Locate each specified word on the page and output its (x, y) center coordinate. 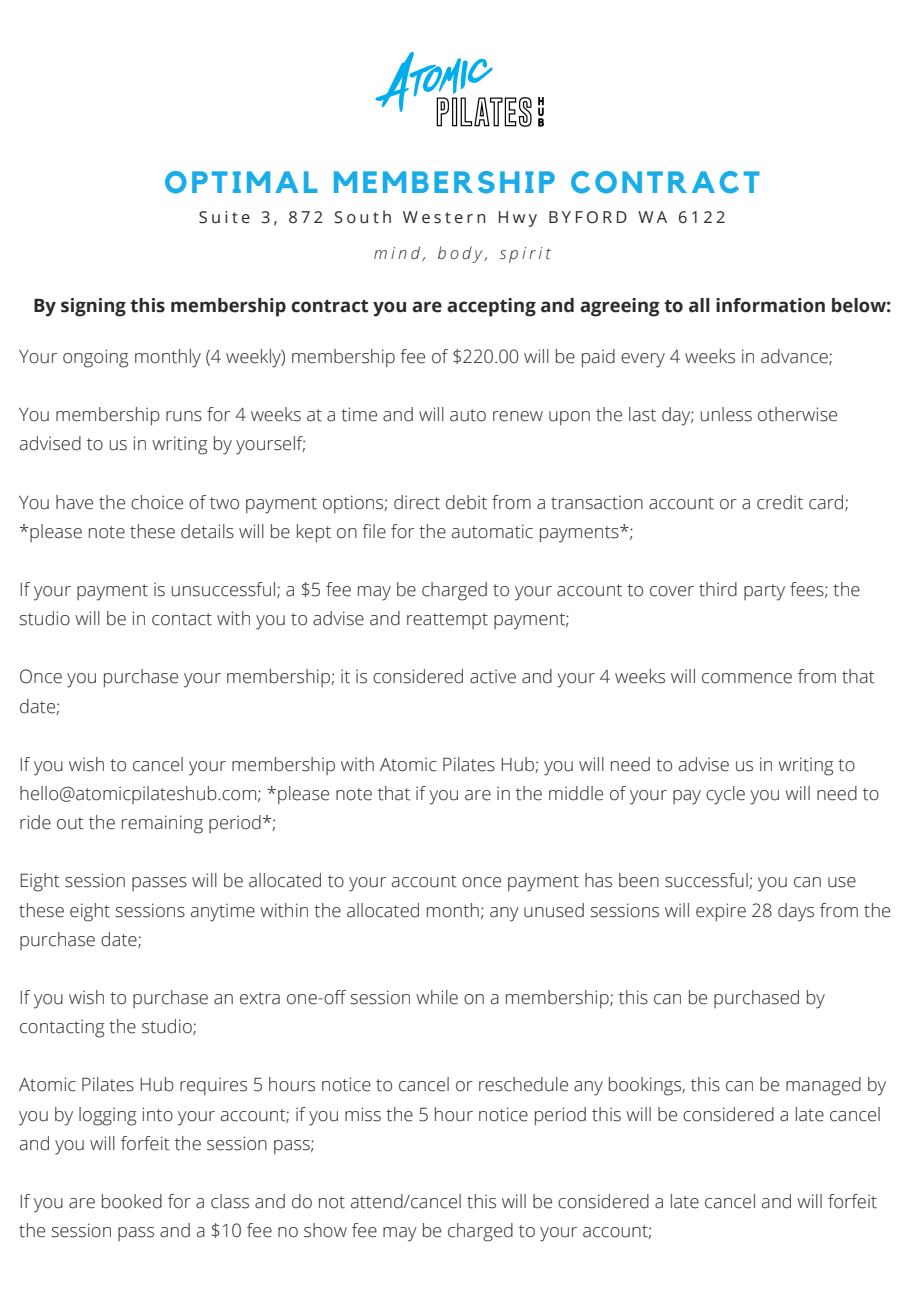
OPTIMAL (241, 182)
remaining (162, 824)
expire (721, 912)
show (325, 1230)
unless (726, 414)
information (770, 305)
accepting (491, 307)
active (493, 676)
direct (417, 502)
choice (157, 502)
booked (132, 1201)
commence (747, 678)
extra (260, 998)
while (437, 997)
